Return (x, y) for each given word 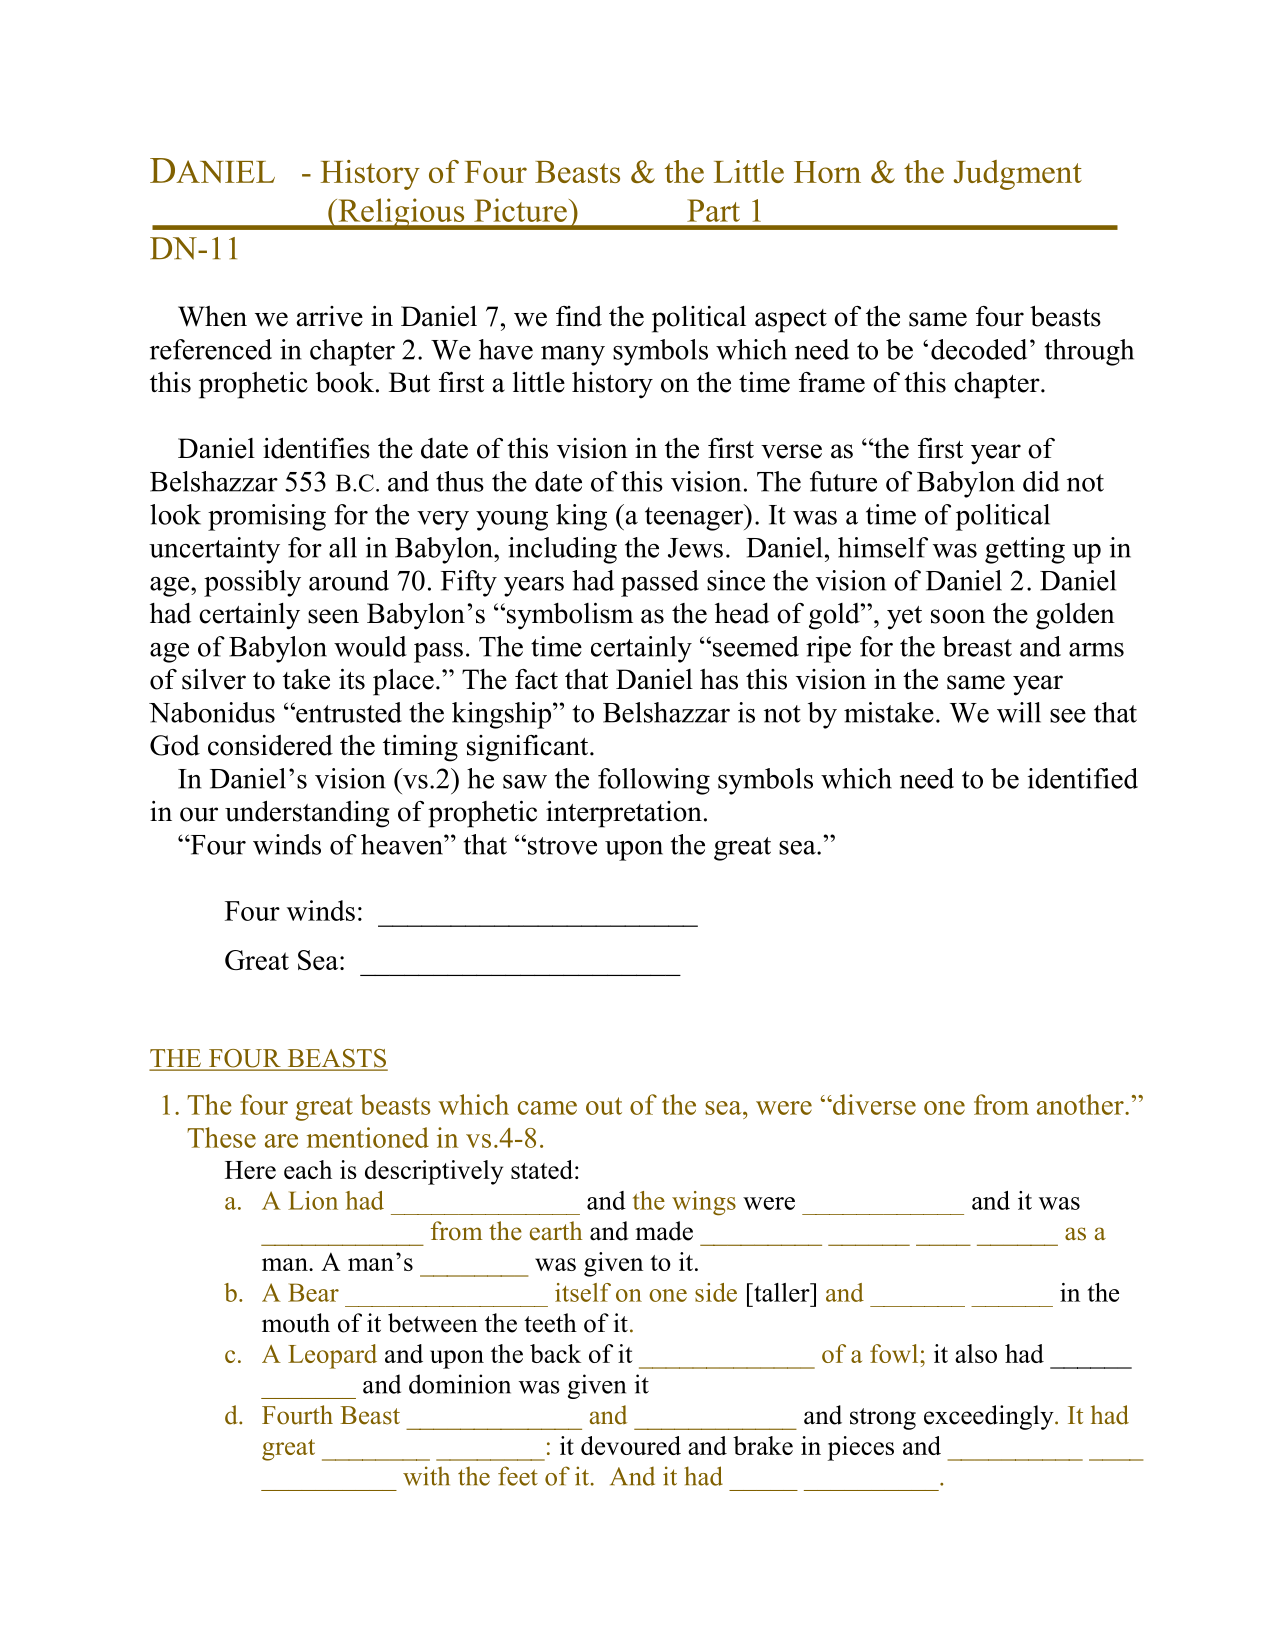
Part (713, 210)
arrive (330, 316)
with (426, 1476)
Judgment (1017, 175)
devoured (631, 1445)
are (281, 1141)
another (1081, 1104)
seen (333, 616)
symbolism (568, 616)
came (547, 1108)
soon (958, 616)
